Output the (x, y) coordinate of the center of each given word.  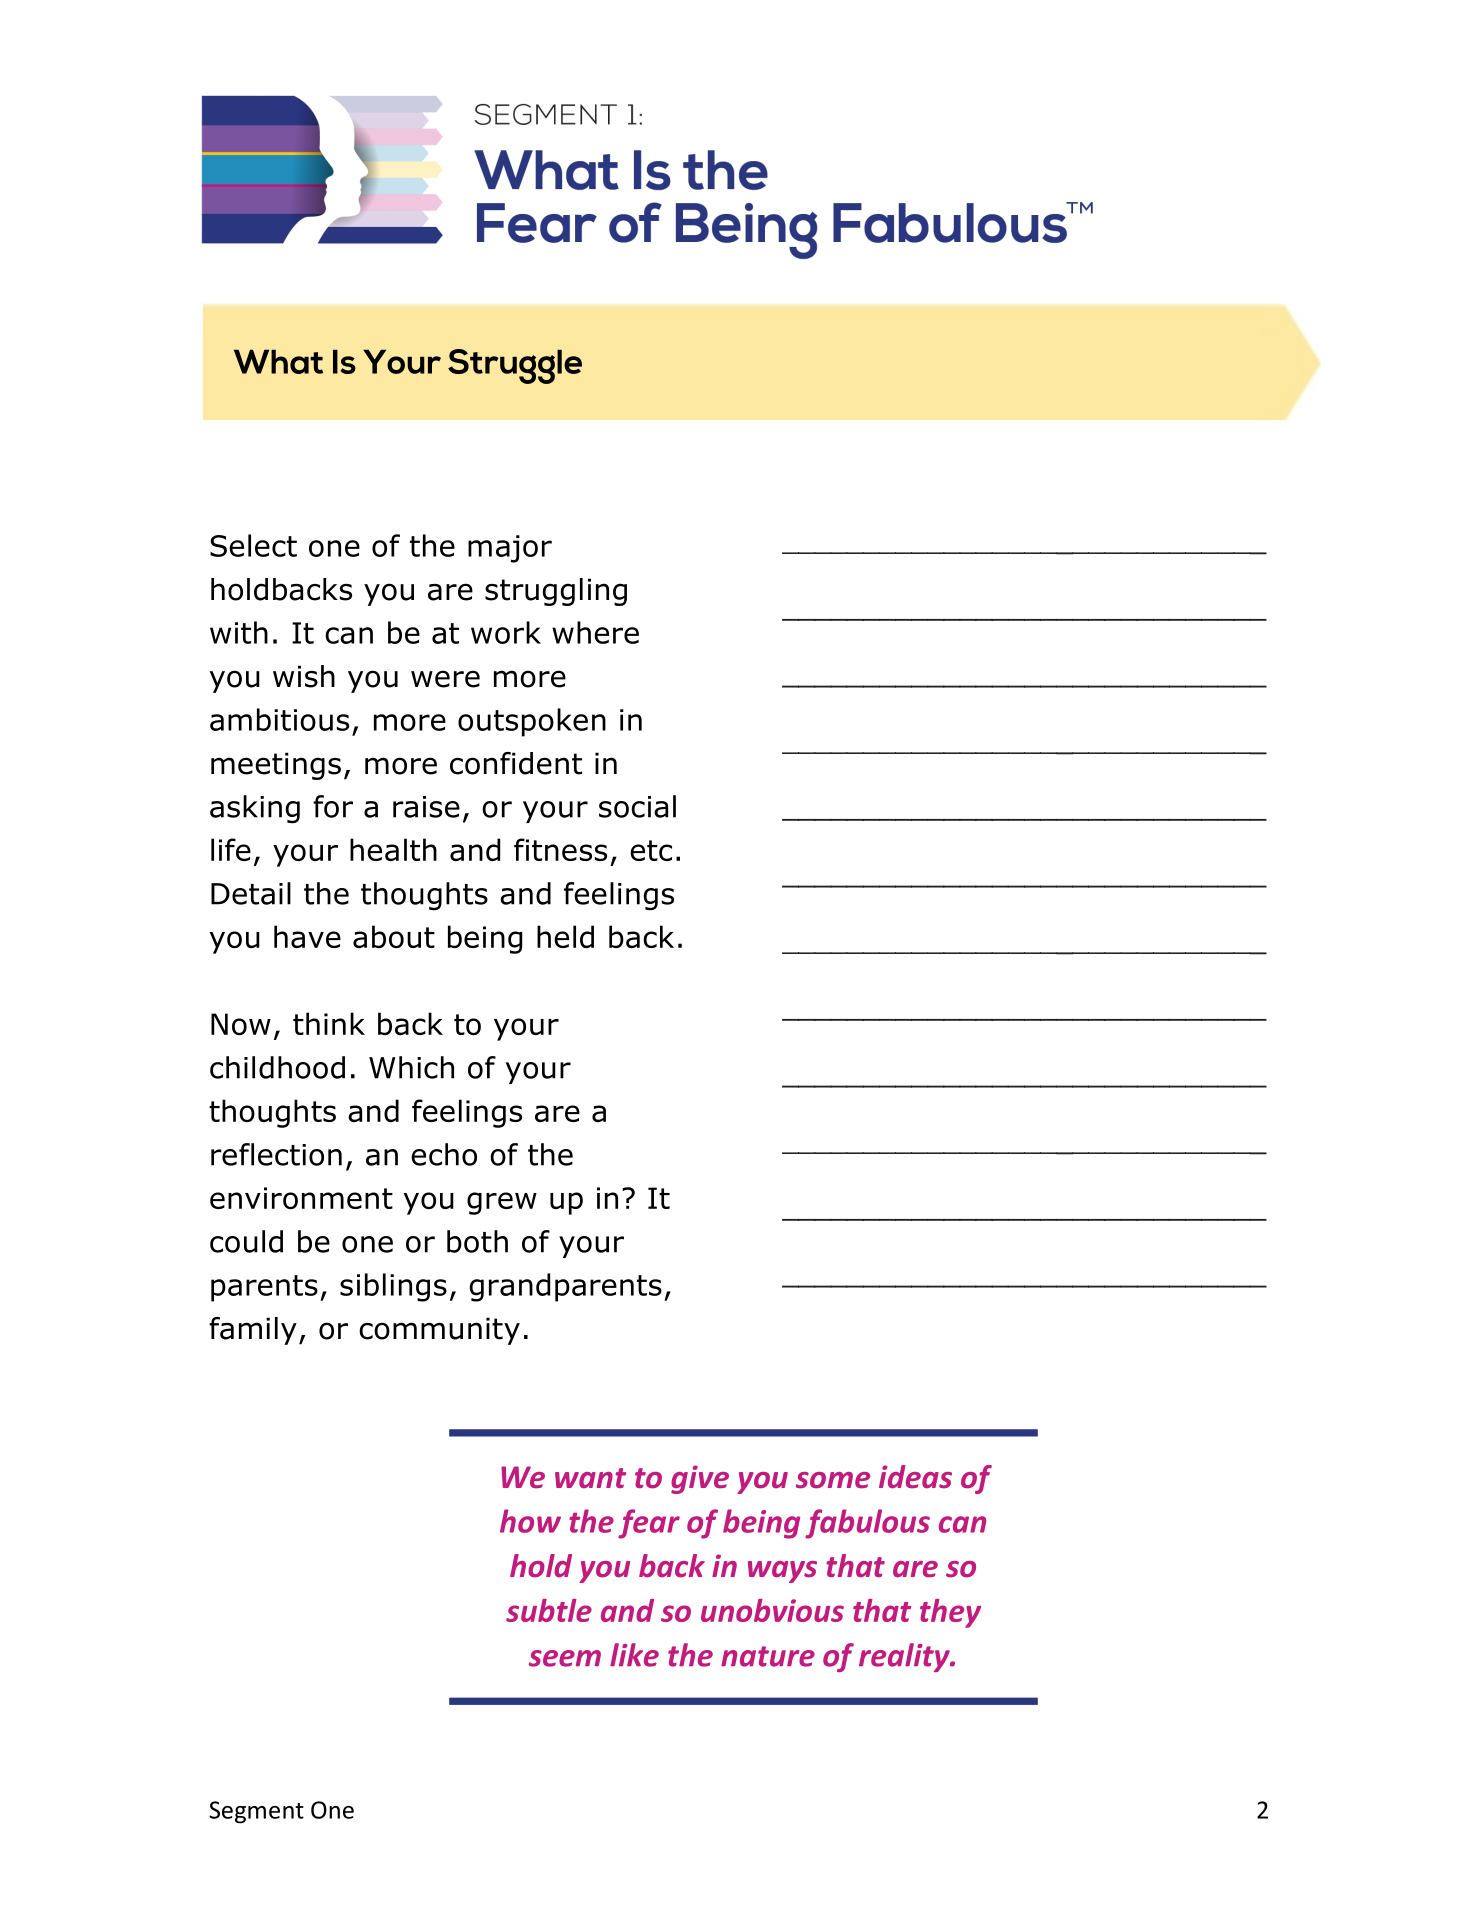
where (595, 632)
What (278, 361)
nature (768, 1656)
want (590, 1478)
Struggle (515, 366)
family (253, 1331)
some (833, 1480)
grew (502, 1203)
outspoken (532, 722)
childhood (277, 1067)
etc (651, 850)
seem (565, 1658)
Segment (256, 1812)
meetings (276, 766)
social (637, 806)
